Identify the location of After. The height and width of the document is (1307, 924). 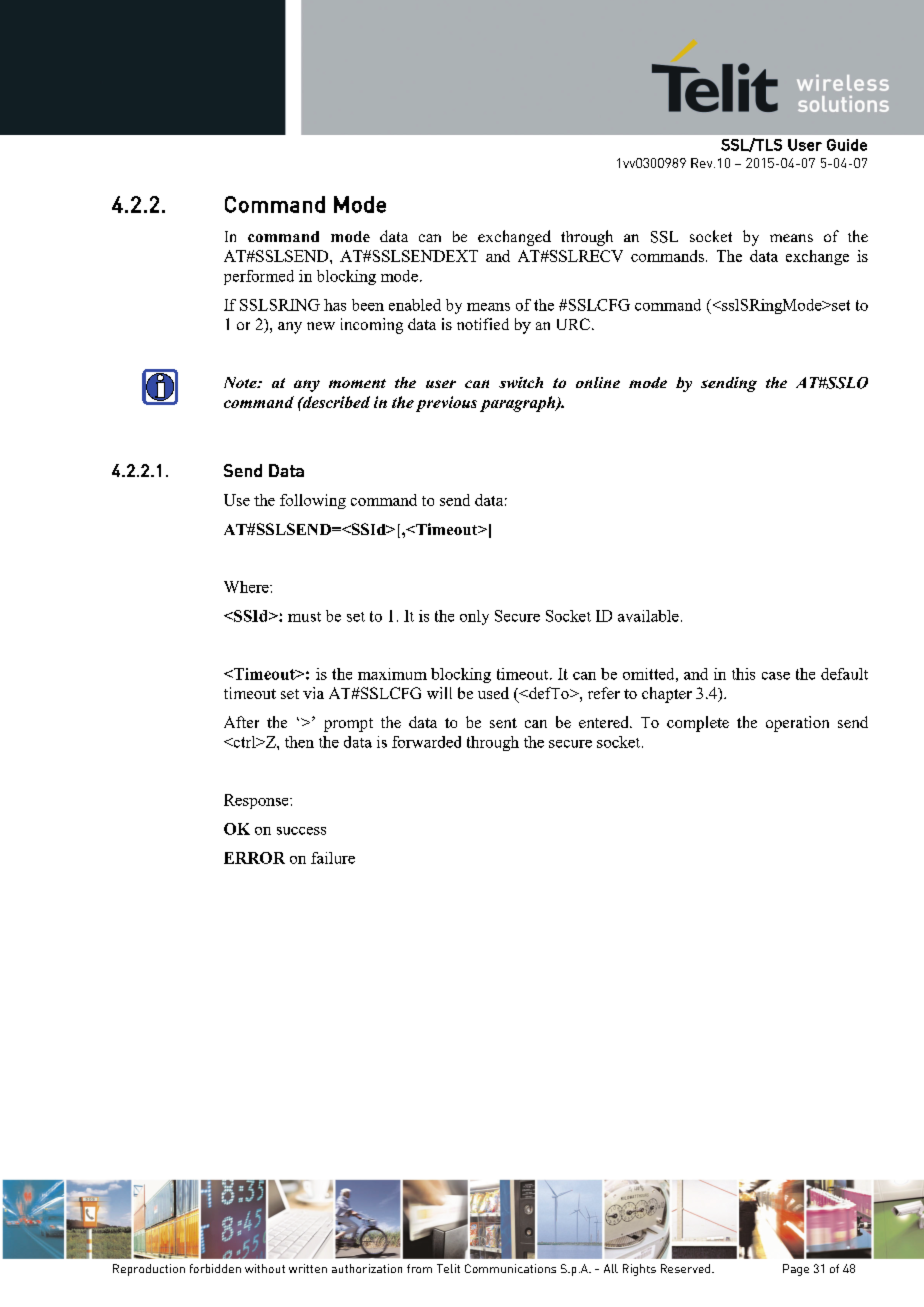
(241, 722).
